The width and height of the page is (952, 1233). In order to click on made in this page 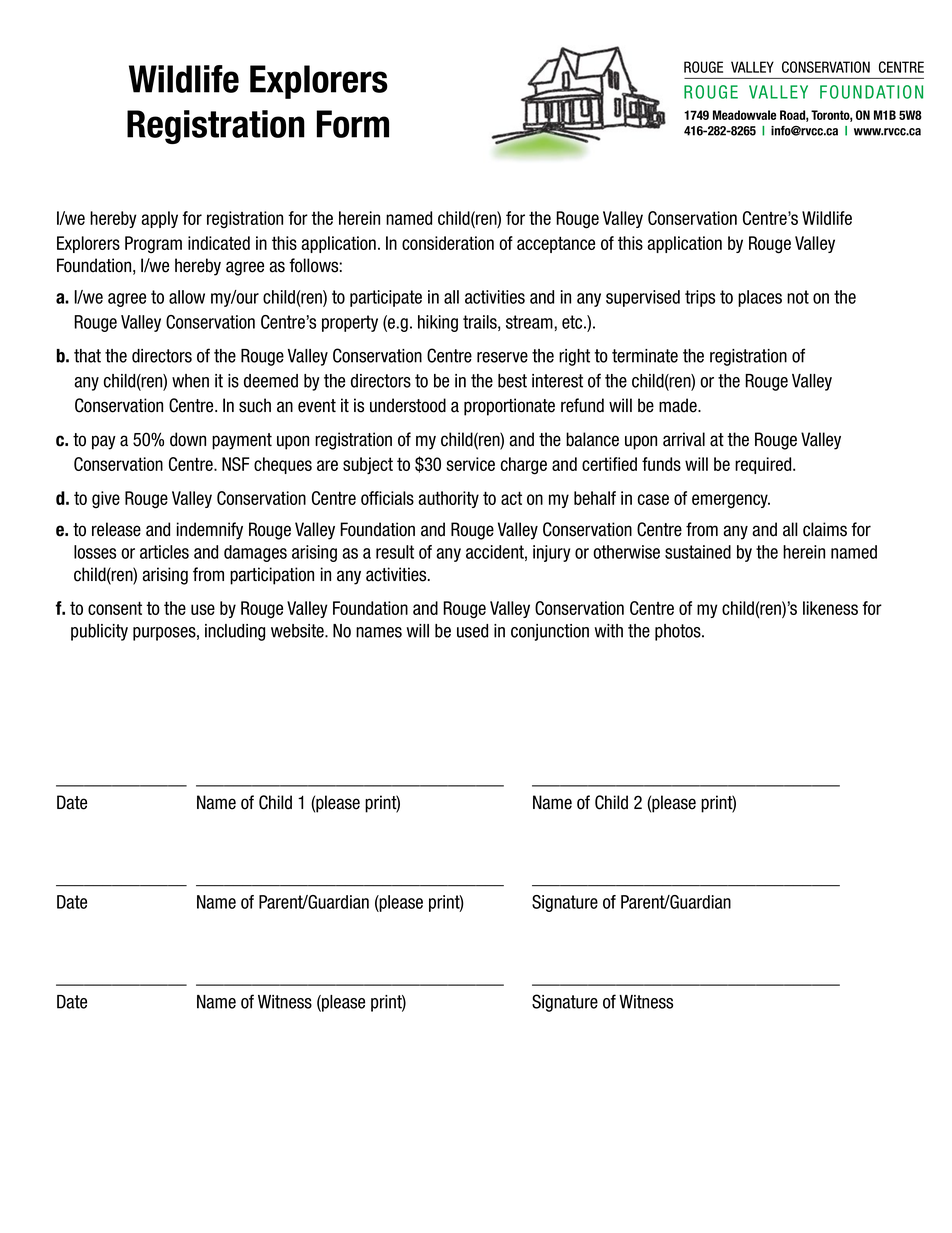, I will do `click(679, 405)`.
